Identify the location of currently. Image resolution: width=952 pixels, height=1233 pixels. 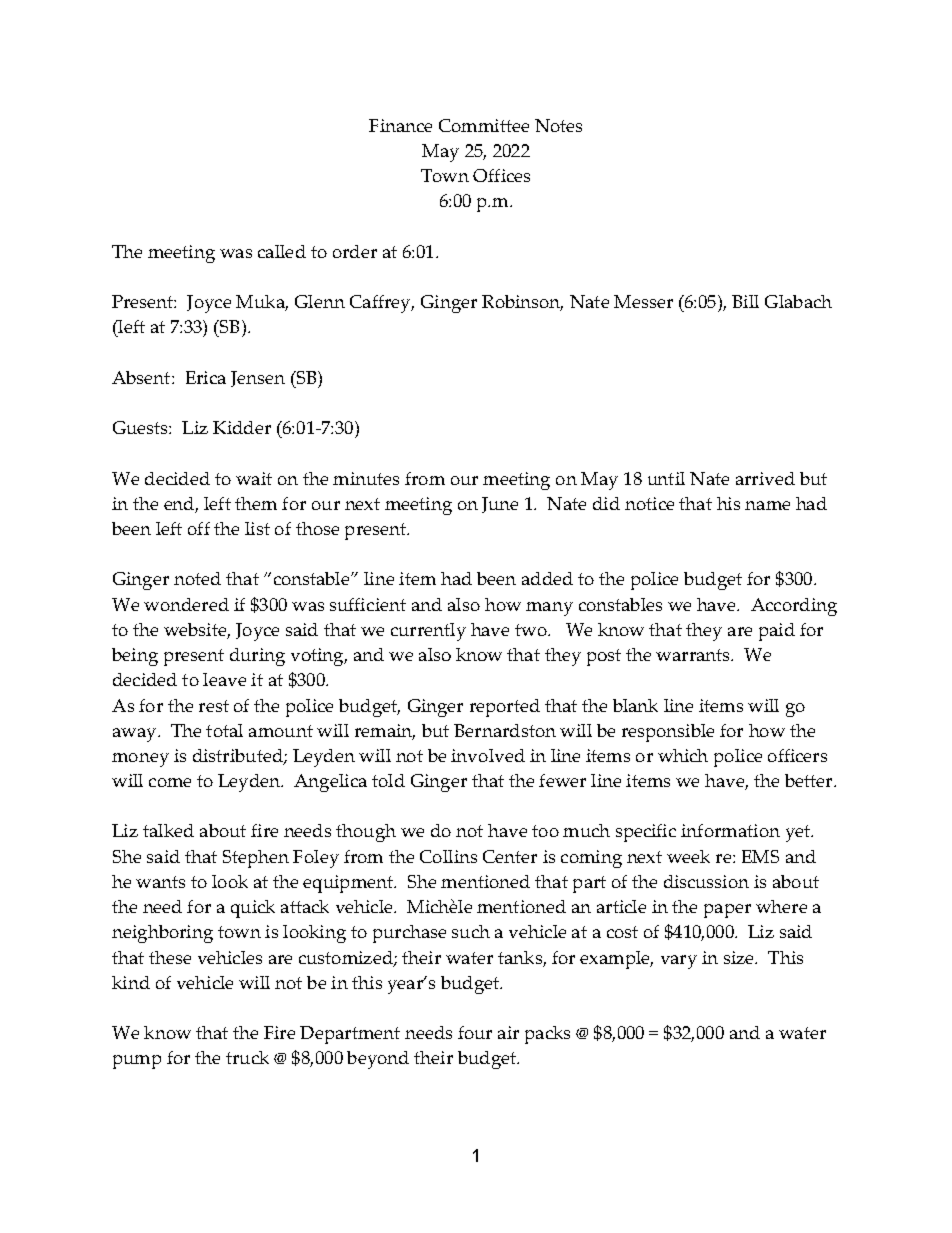
(428, 632).
